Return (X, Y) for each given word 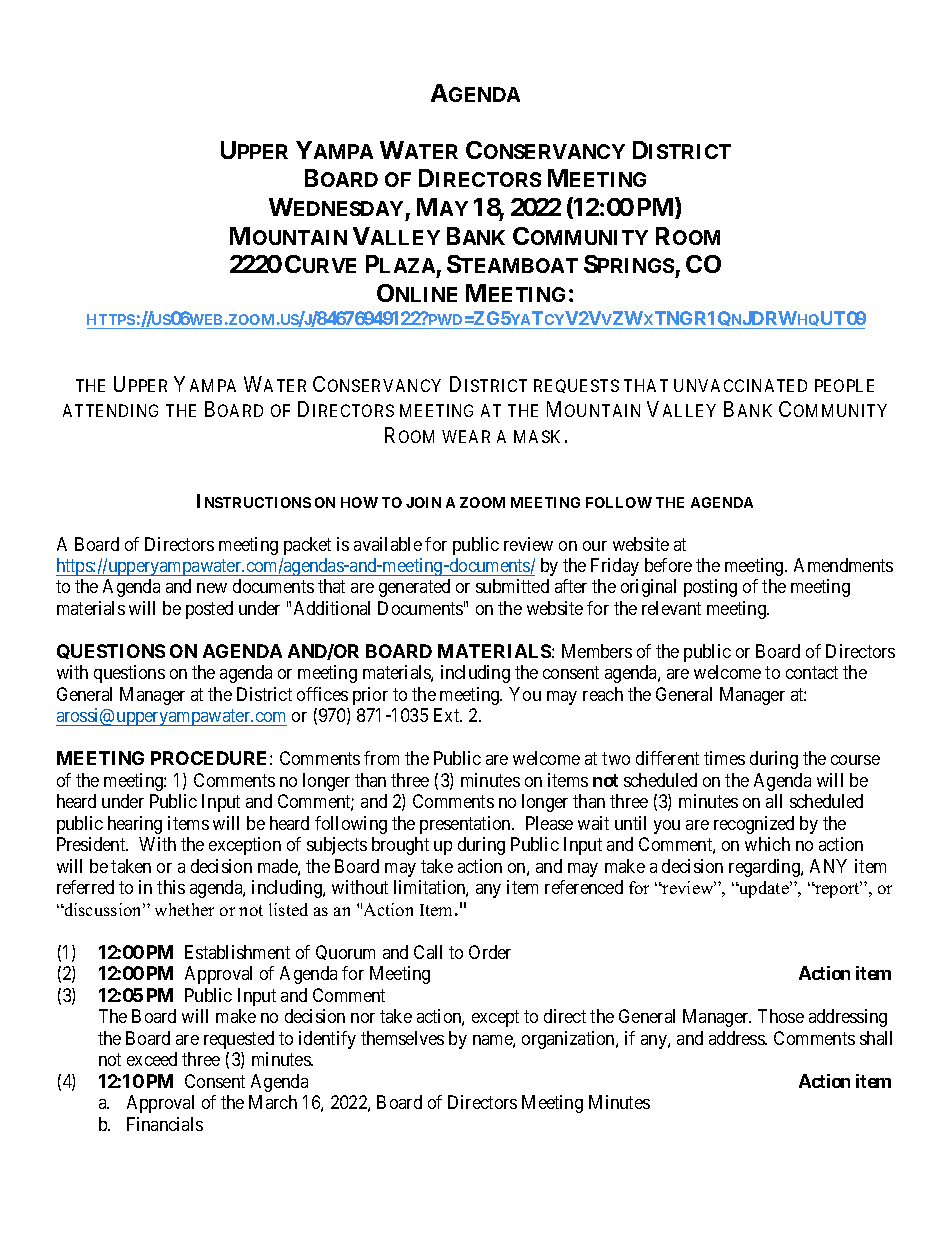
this (171, 887)
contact (812, 673)
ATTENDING (110, 410)
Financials (165, 1124)
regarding (765, 868)
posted (209, 610)
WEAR (466, 436)
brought (400, 846)
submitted (512, 586)
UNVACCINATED (740, 385)
